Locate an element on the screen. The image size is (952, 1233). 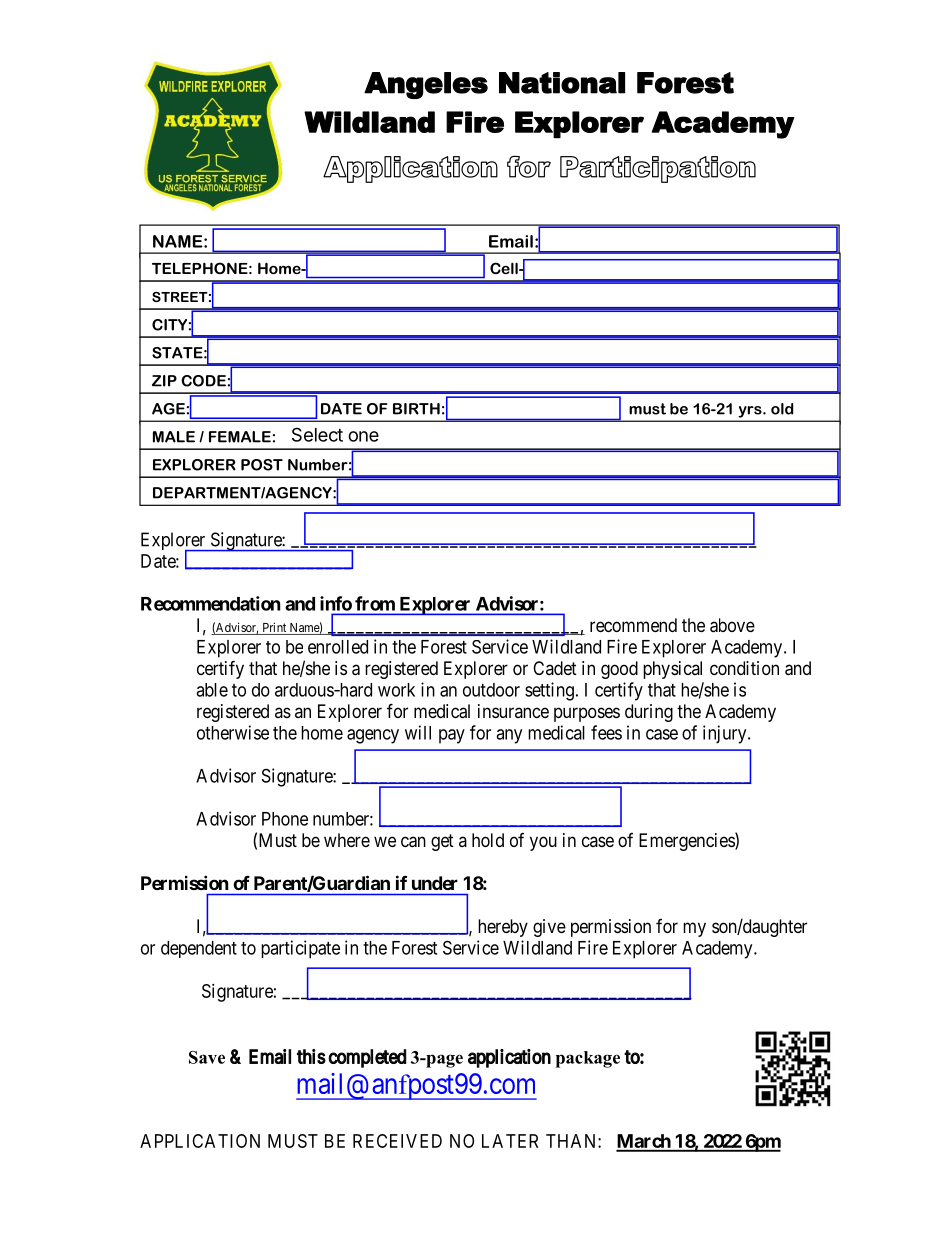
injury is located at coordinates (726, 734).
